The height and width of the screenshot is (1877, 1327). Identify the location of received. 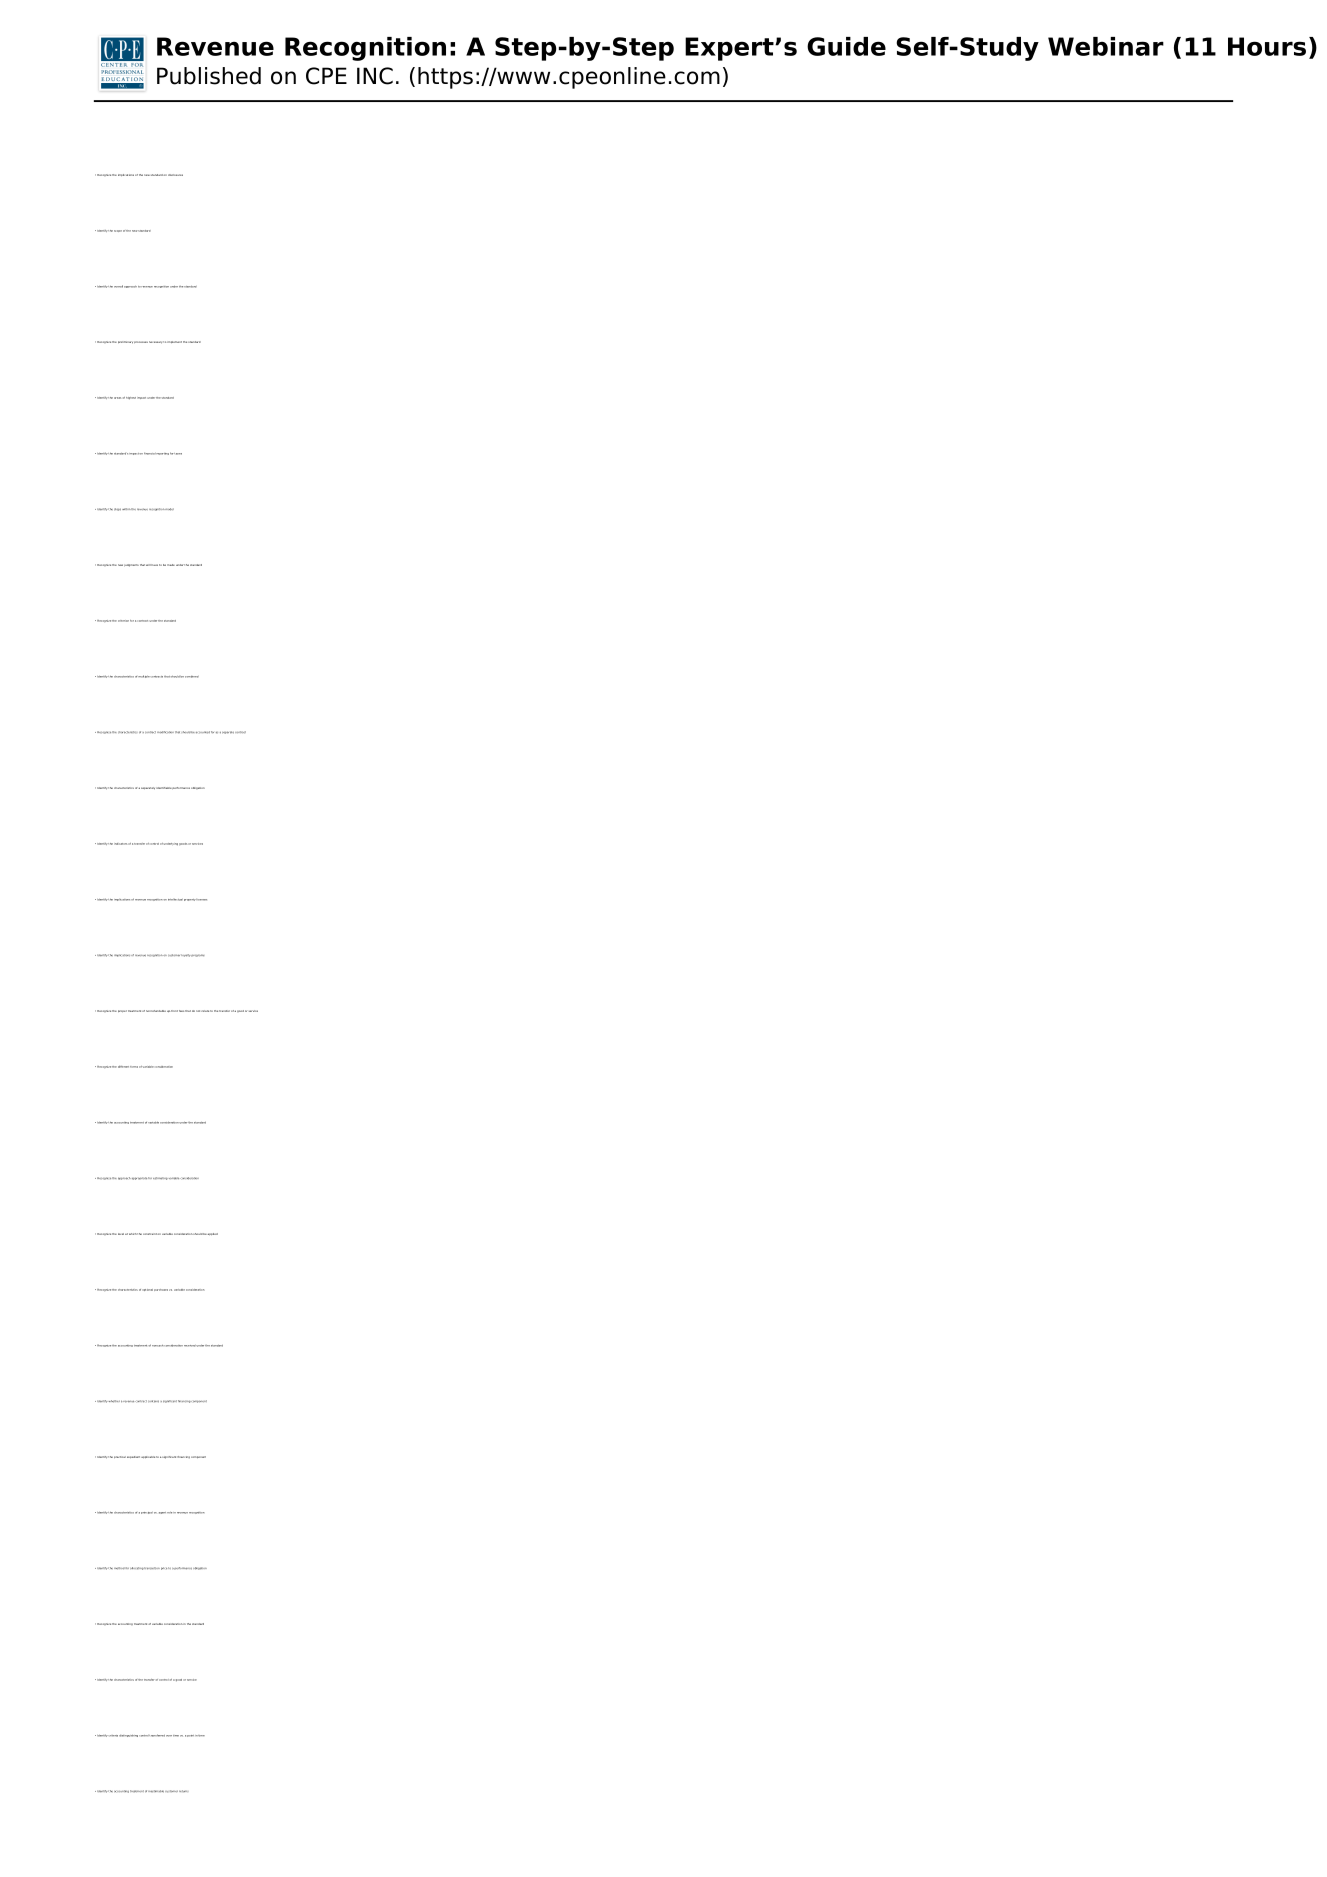
(190, 1346).
